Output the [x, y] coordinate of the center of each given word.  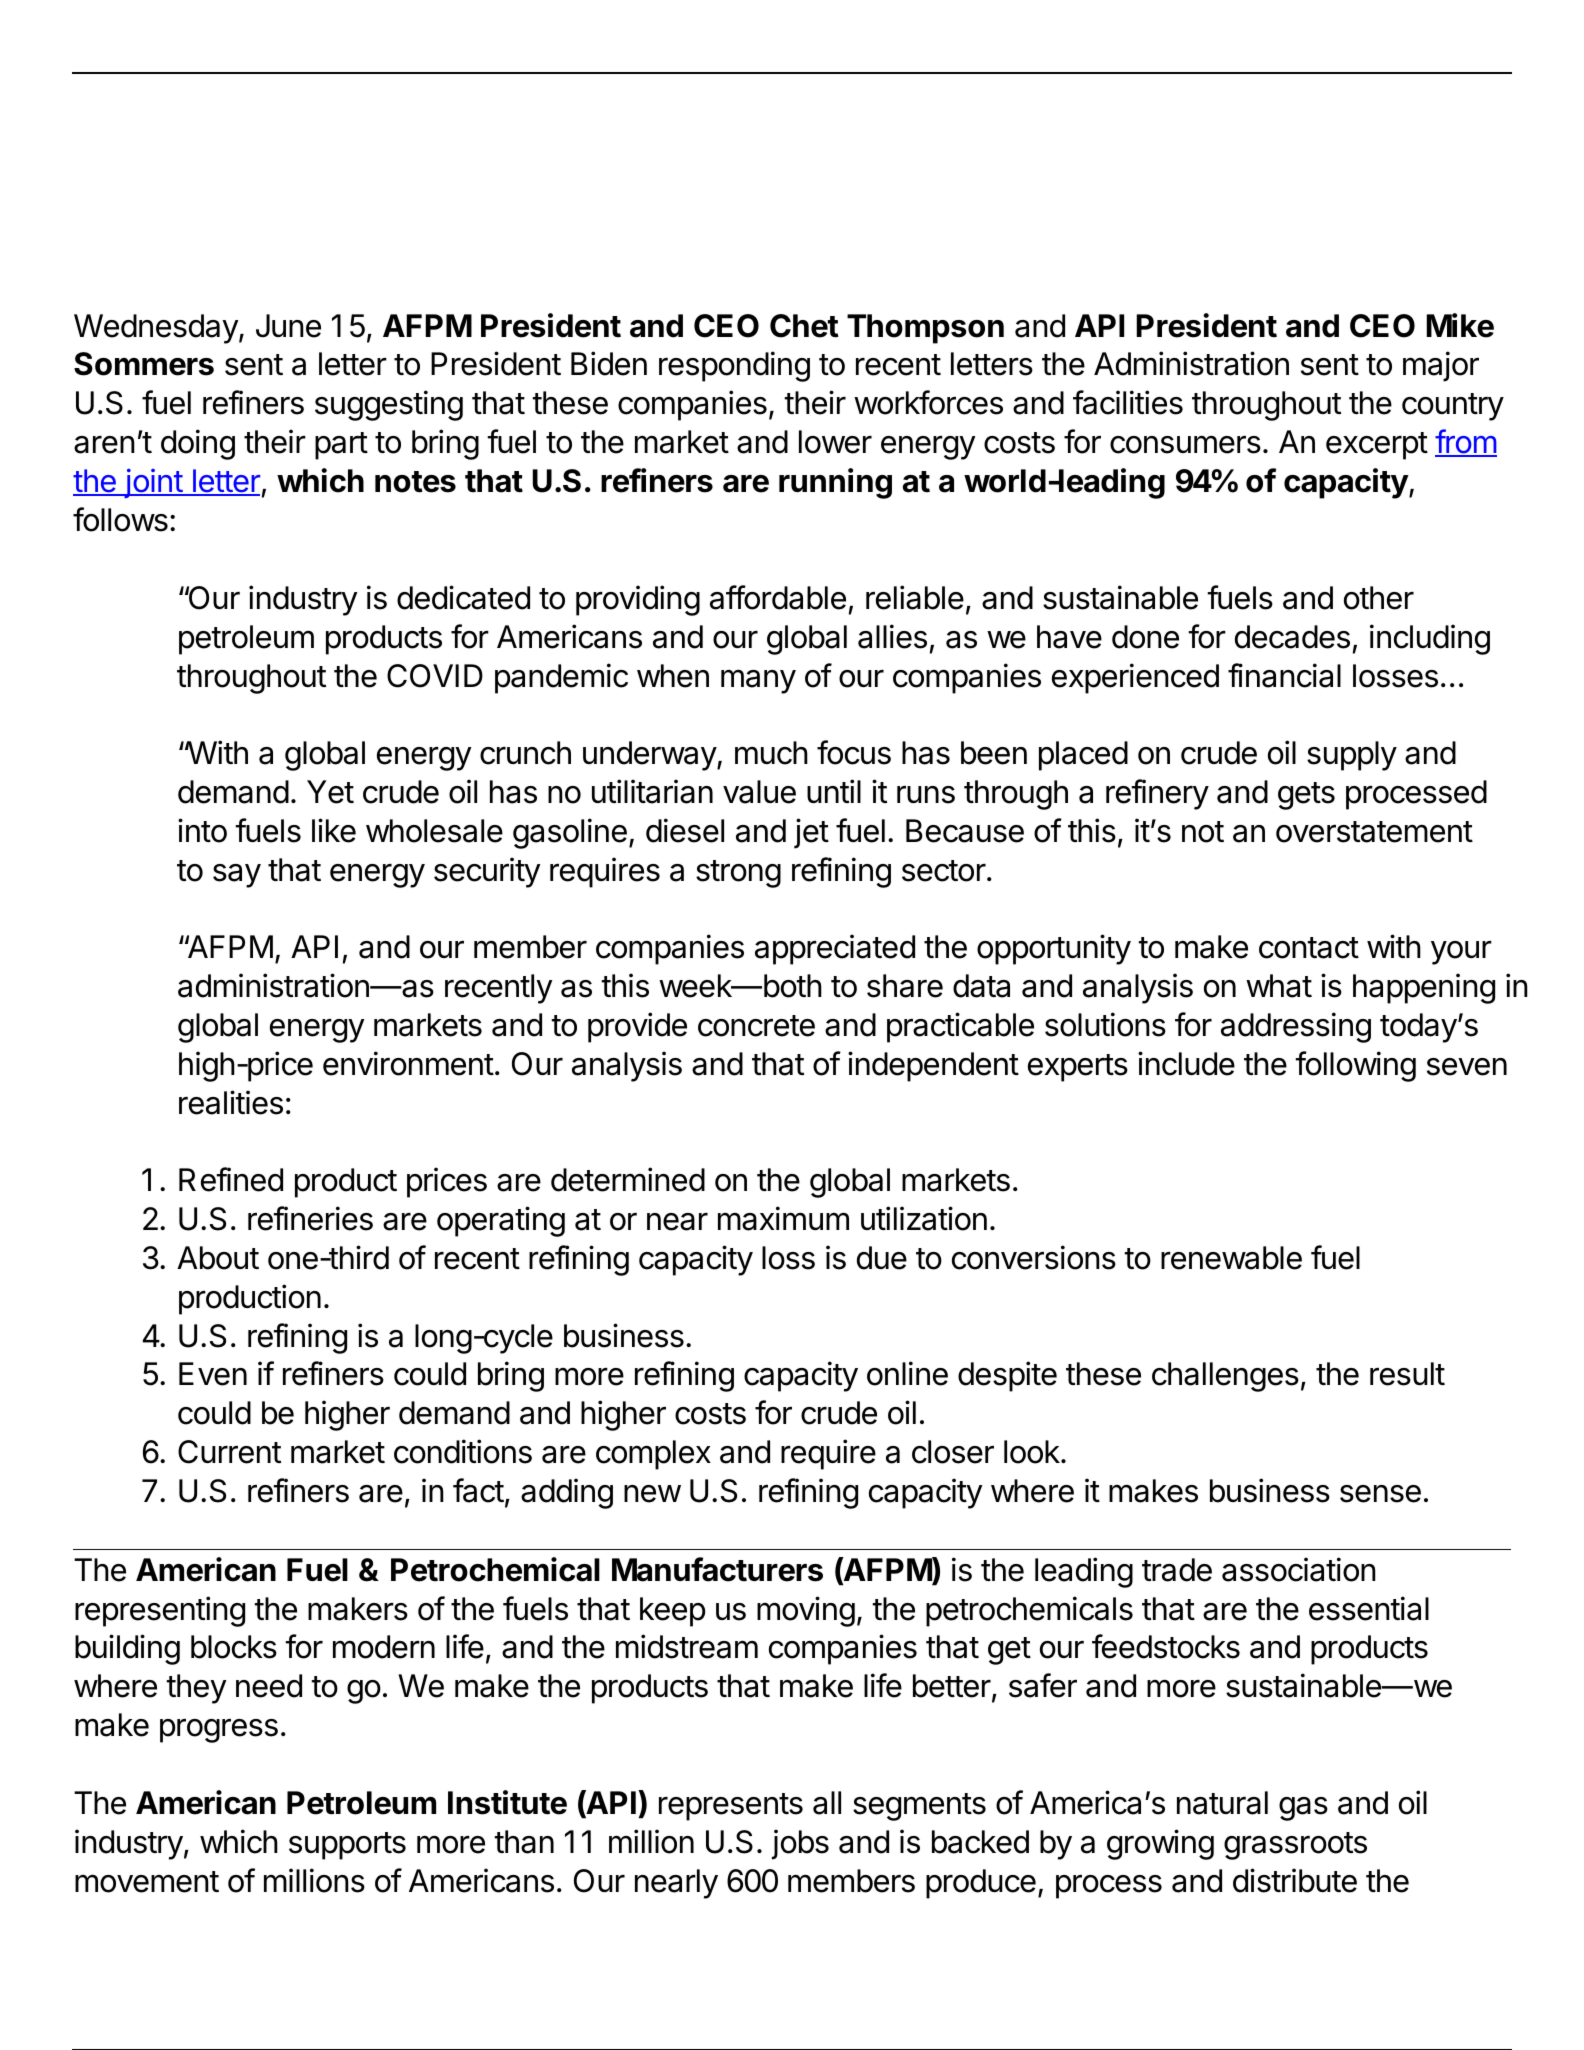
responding [734, 366]
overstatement [1374, 832]
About [218, 1258]
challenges [1225, 1377]
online [907, 1373]
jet [811, 833]
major [1441, 366]
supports [347, 1846]
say [237, 876]
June [288, 326]
